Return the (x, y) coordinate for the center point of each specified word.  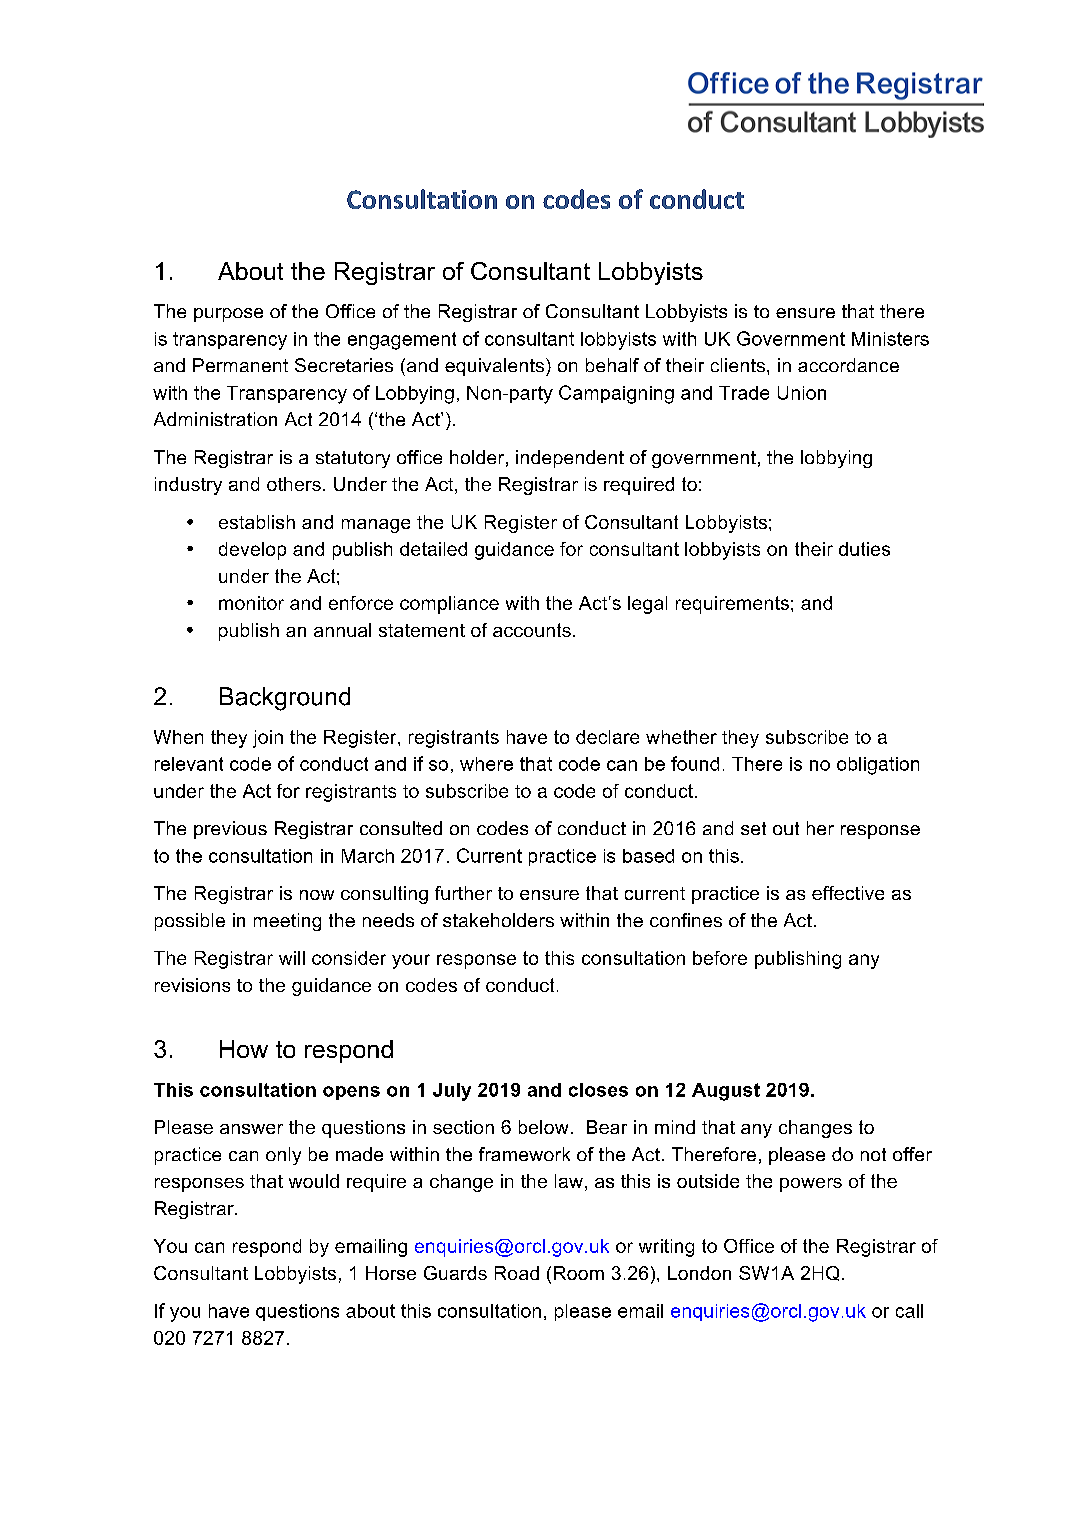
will (292, 958)
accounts (532, 630)
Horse (391, 1273)
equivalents (494, 367)
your (411, 961)
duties (864, 549)
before (720, 958)
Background (285, 699)
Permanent (240, 365)
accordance (848, 365)
